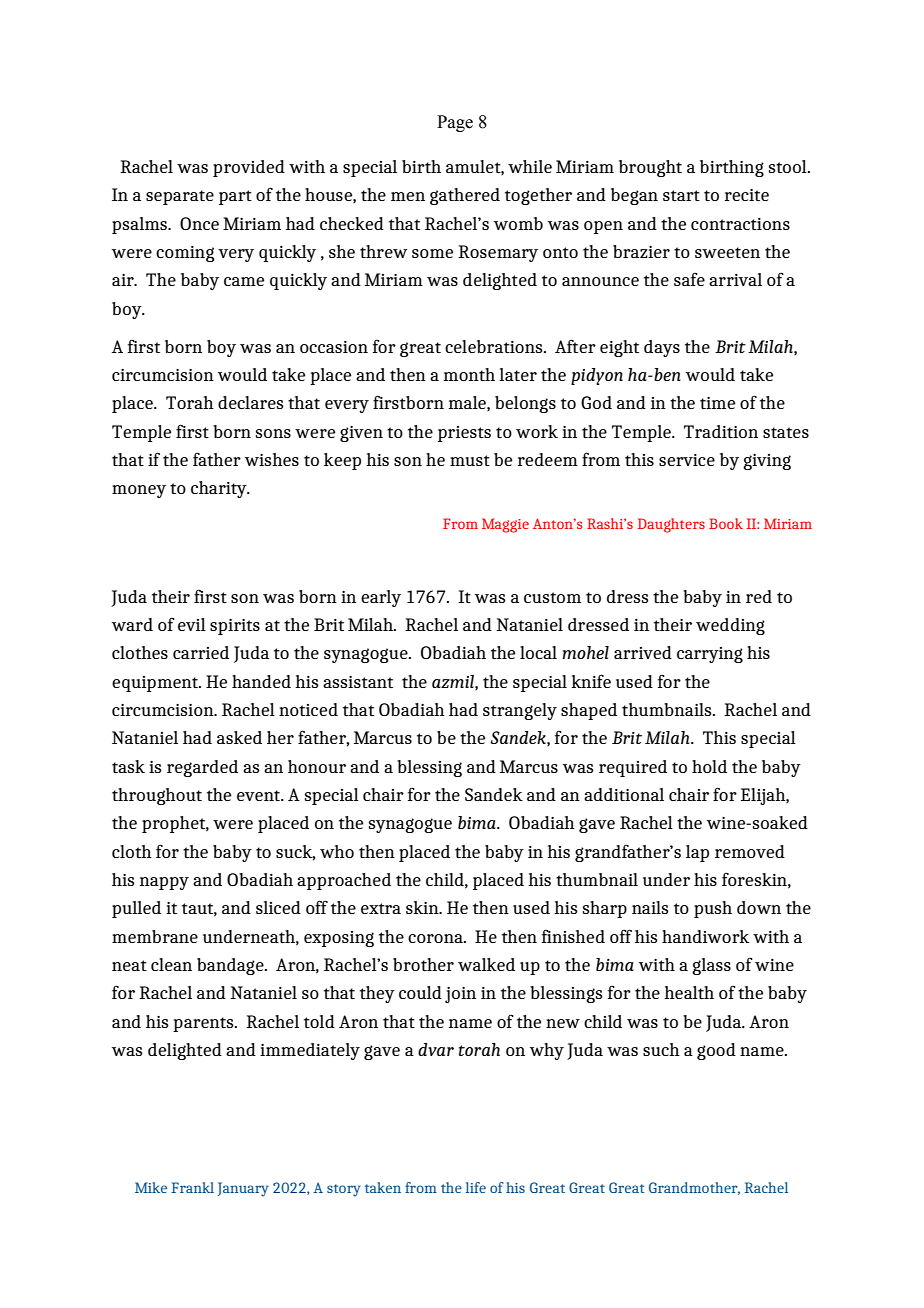 The height and width of the screenshot is (1308, 924). Describe the element at coordinates (201, 652) in the screenshot. I see `carried` at that location.
